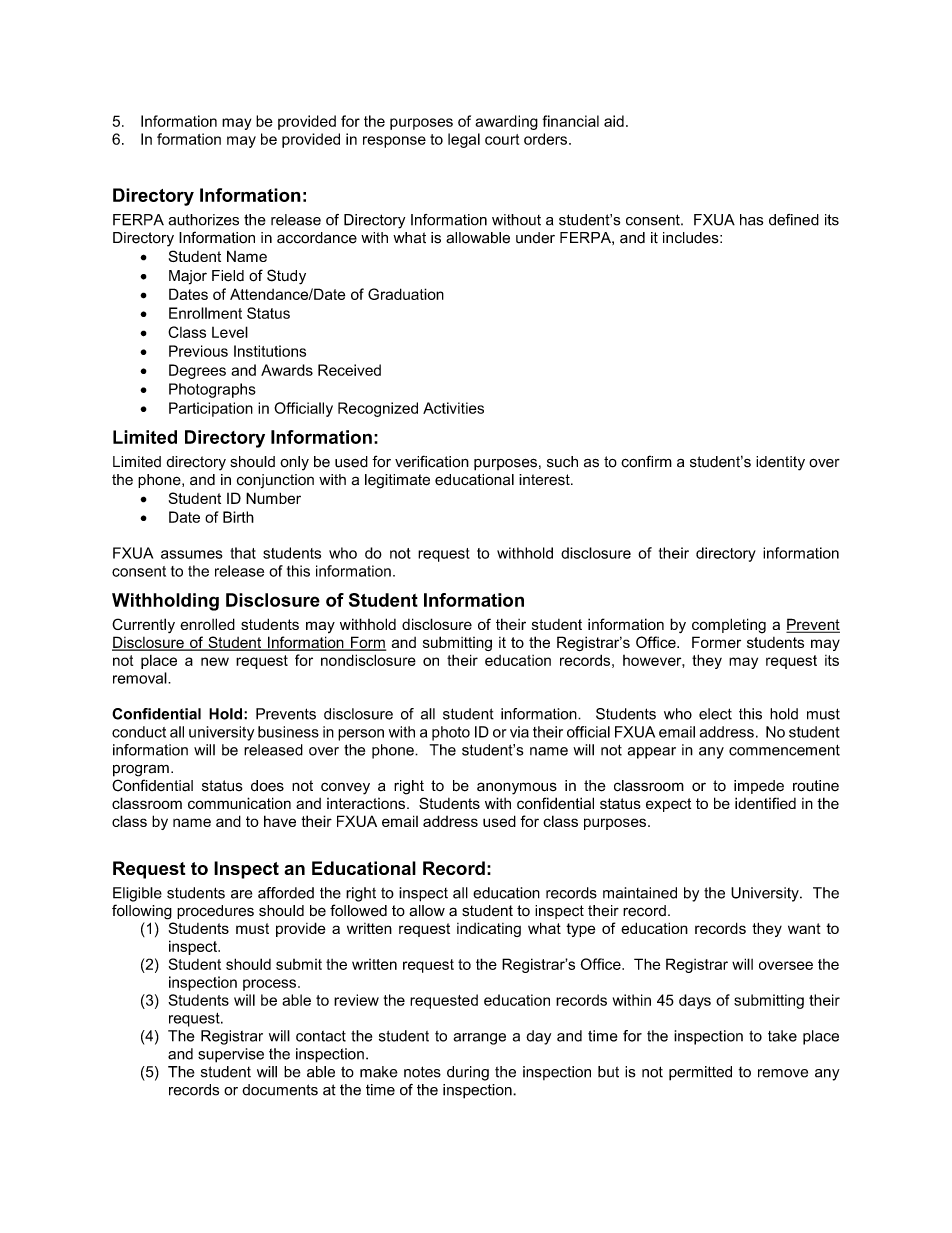 The image size is (952, 1233). Describe the element at coordinates (751, 220) in the page. I see `has` at that location.
